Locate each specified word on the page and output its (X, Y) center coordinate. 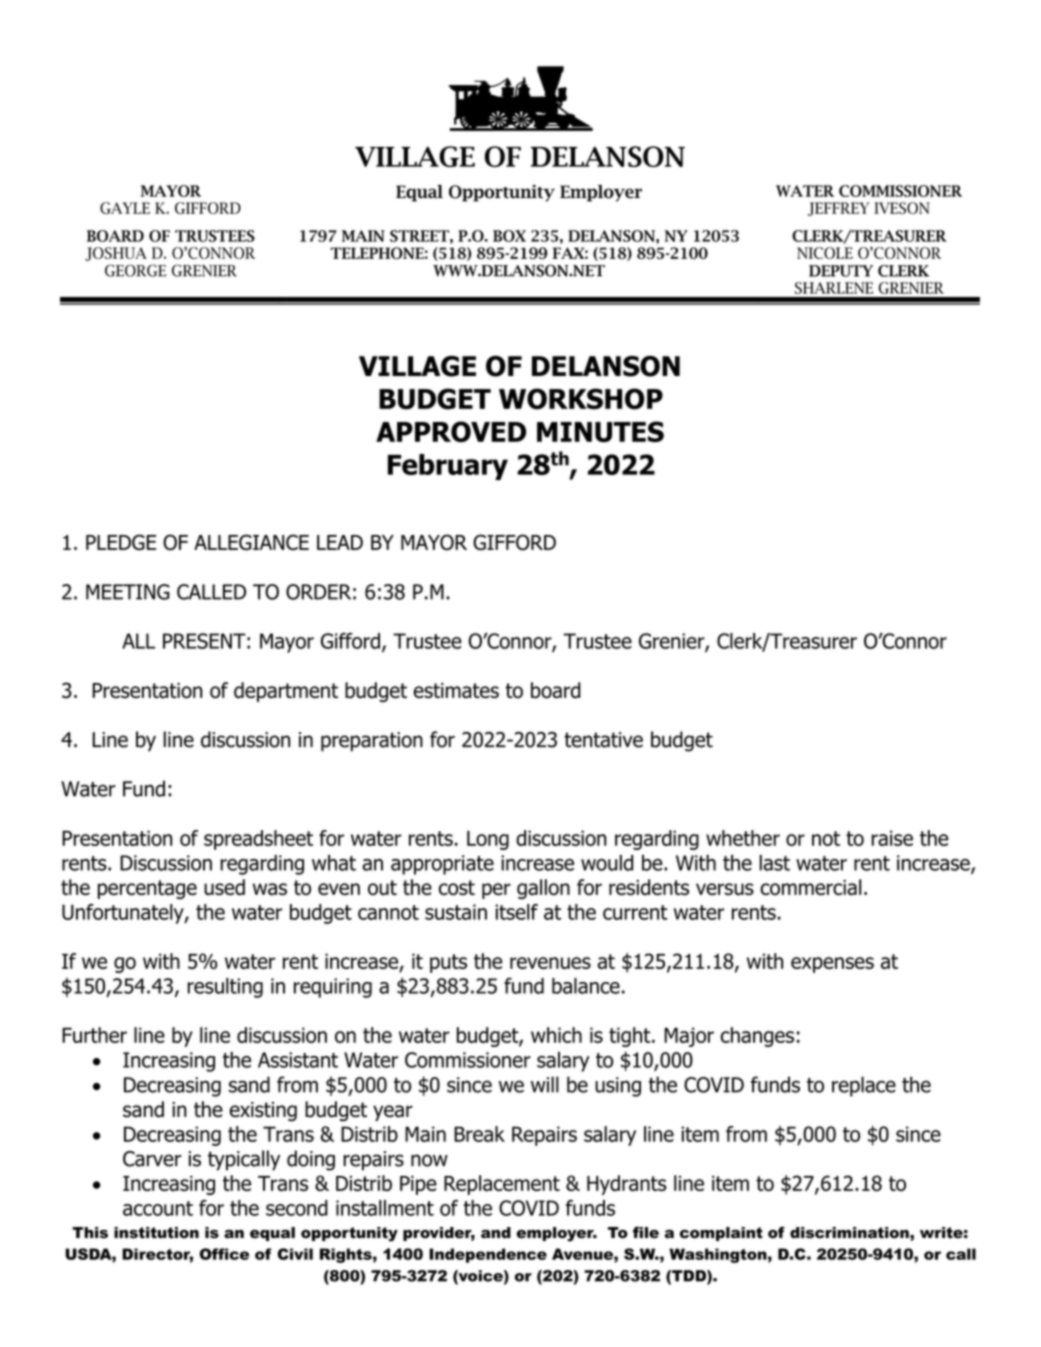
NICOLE (825, 253)
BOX (509, 236)
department (286, 692)
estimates (456, 690)
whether (743, 838)
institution (156, 1233)
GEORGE (135, 270)
